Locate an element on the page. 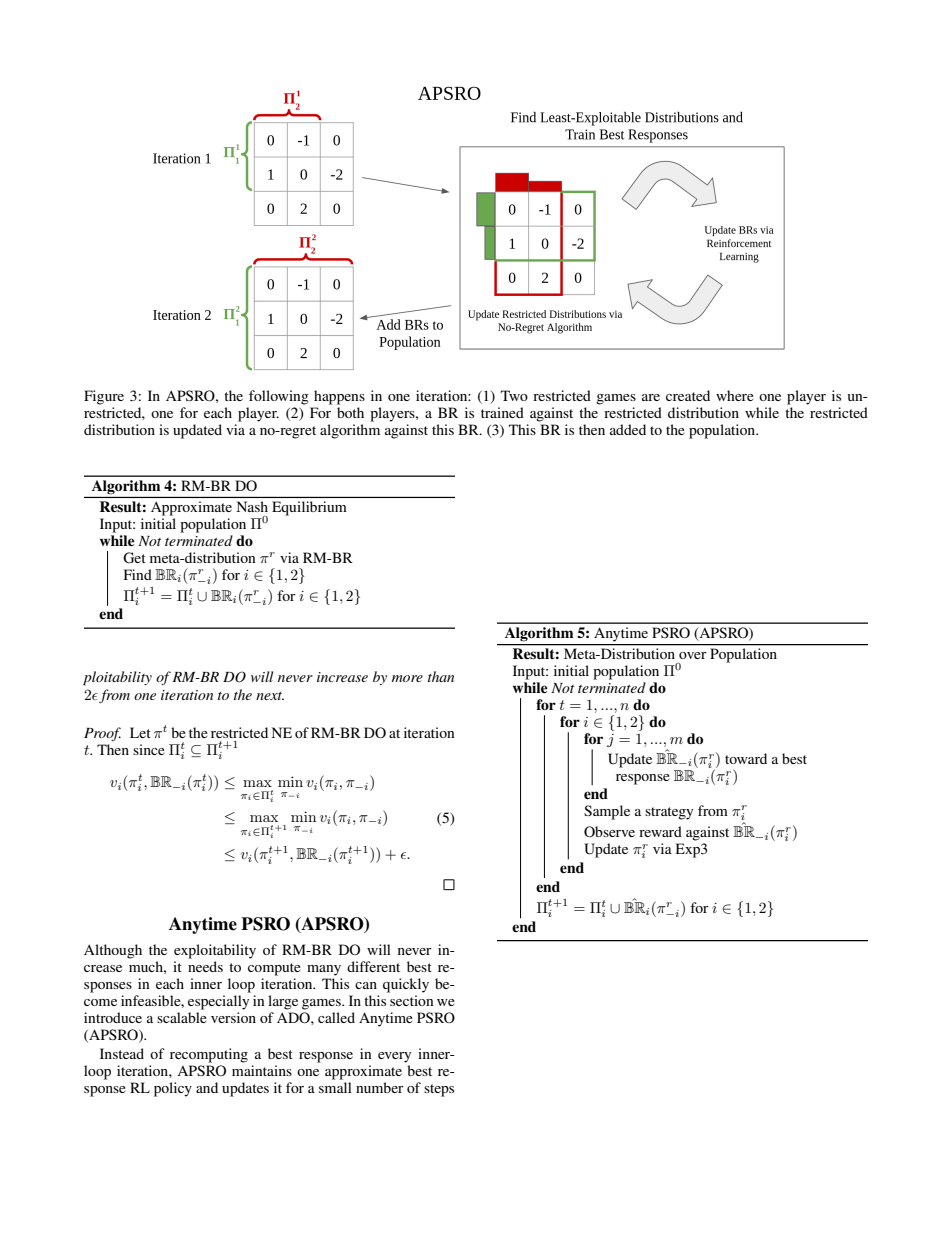 The width and height of the document is (952, 1233). than is located at coordinates (441, 676).
